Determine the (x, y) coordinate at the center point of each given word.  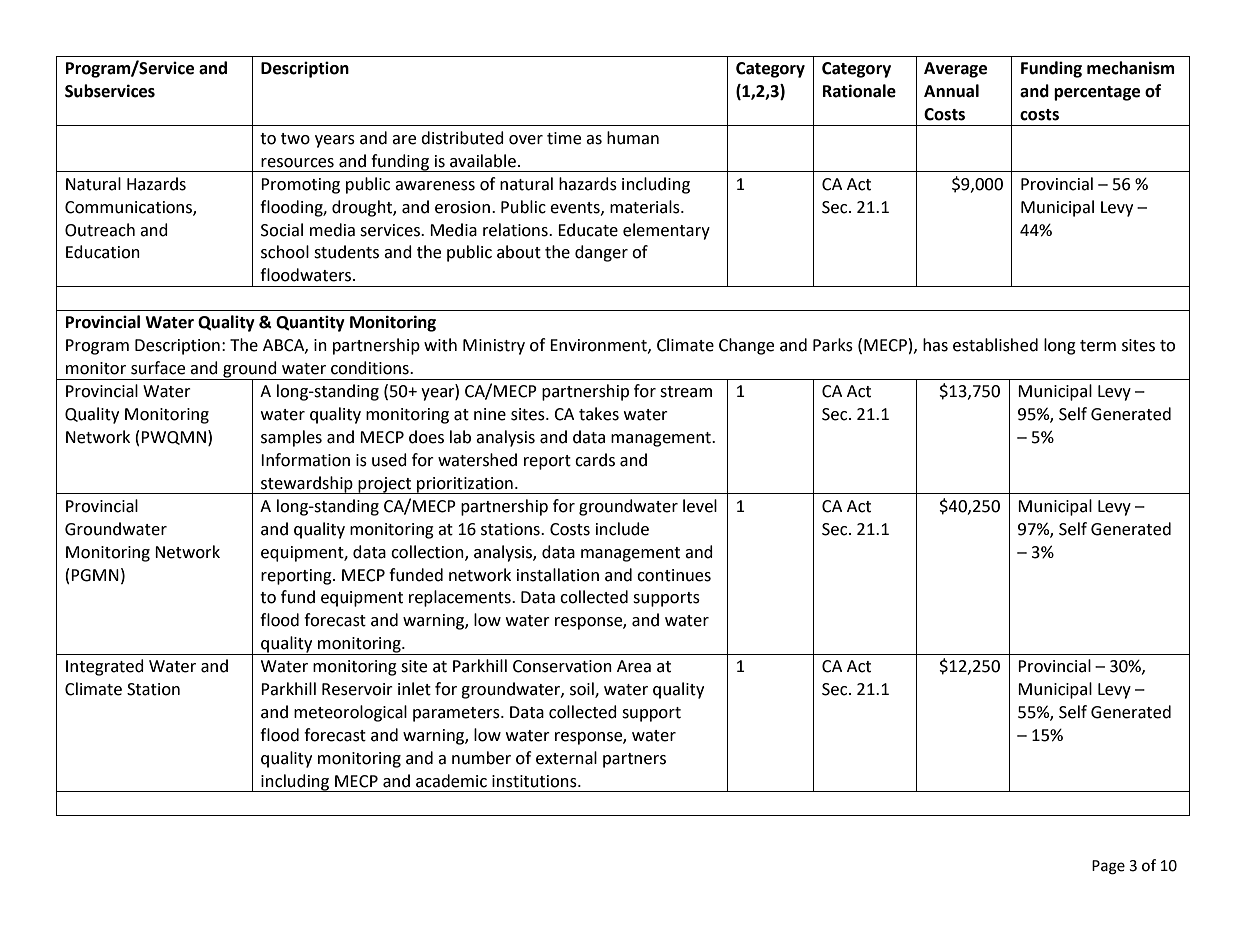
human (633, 138)
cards (595, 460)
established (995, 345)
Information (305, 460)
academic (451, 781)
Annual (951, 91)
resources (297, 163)
